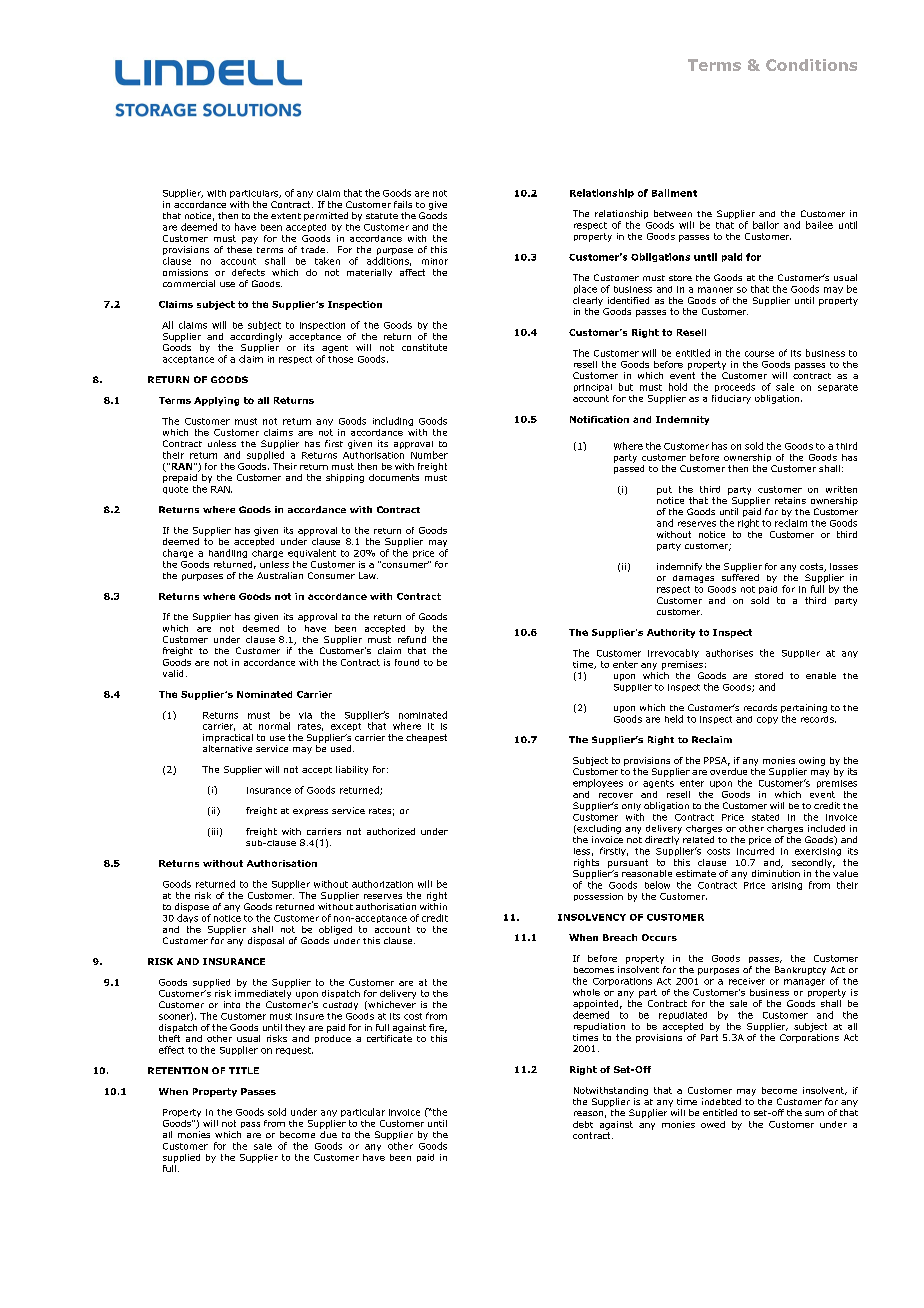  Describe the element at coordinates (713, 1124) in the image. I see `owed` at that location.
